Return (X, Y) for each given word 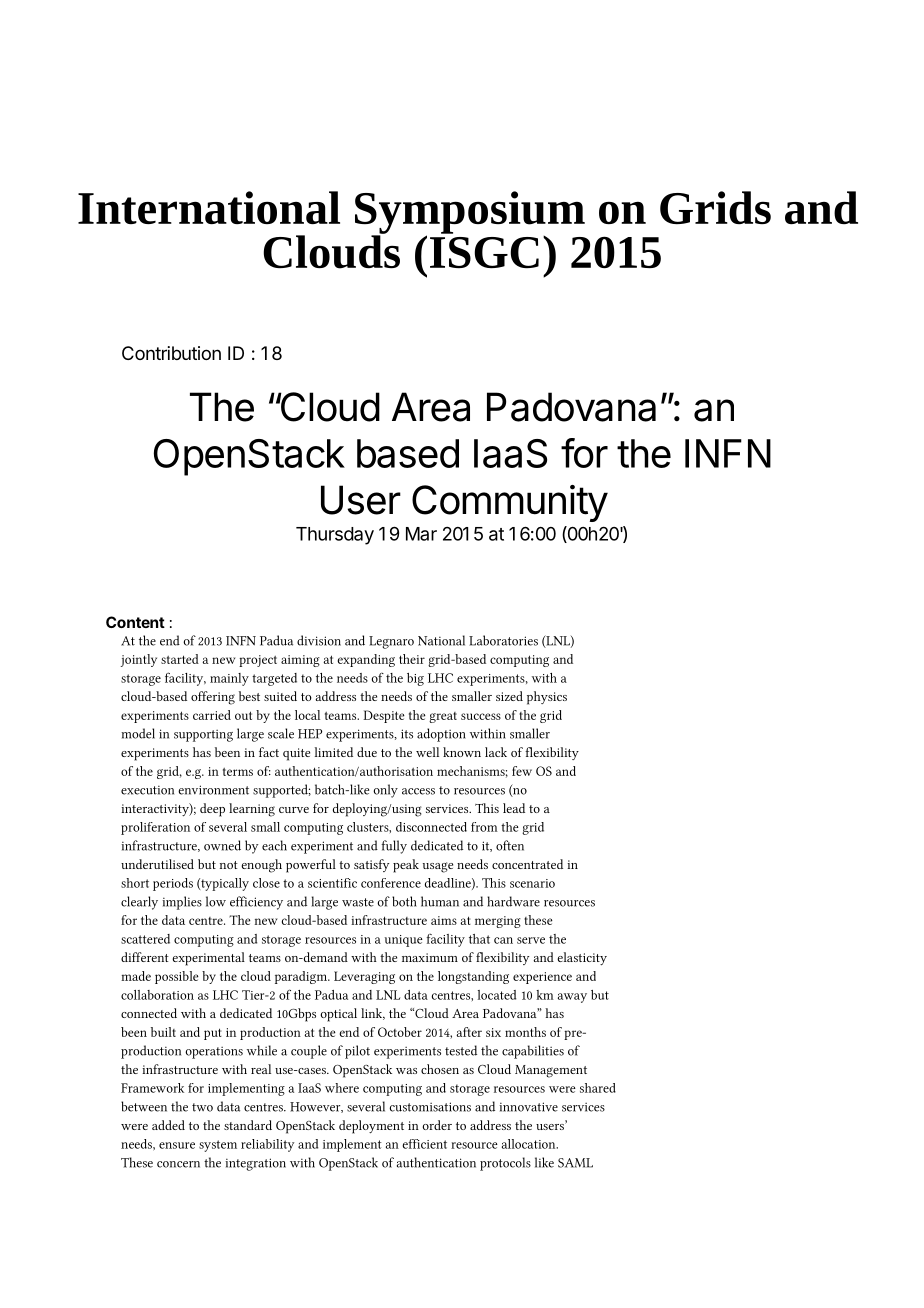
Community (510, 503)
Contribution (171, 353)
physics (547, 698)
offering (213, 698)
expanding (366, 660)
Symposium (470, 213)
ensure (177, 1145)
